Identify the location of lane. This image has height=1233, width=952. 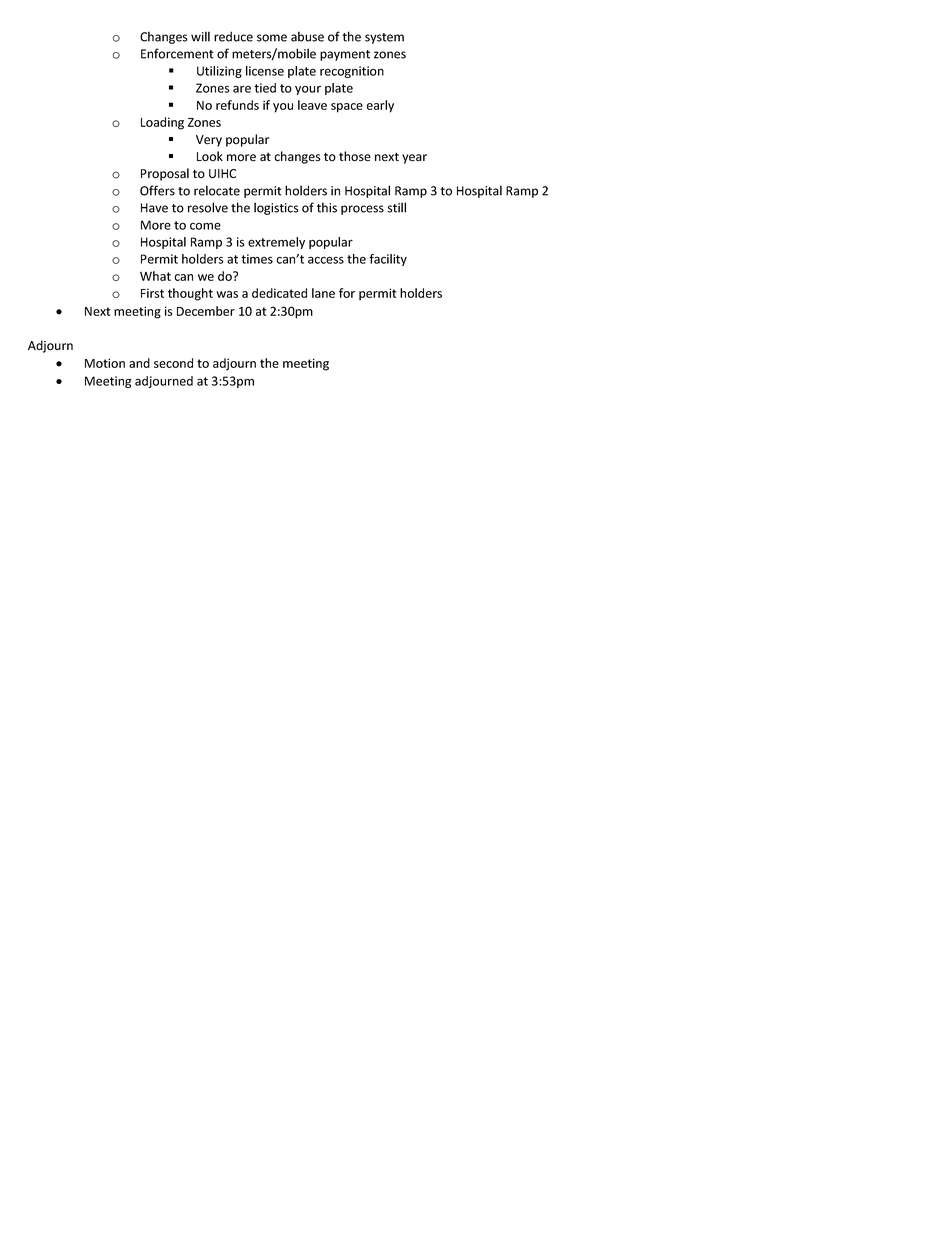
(323, 293).
